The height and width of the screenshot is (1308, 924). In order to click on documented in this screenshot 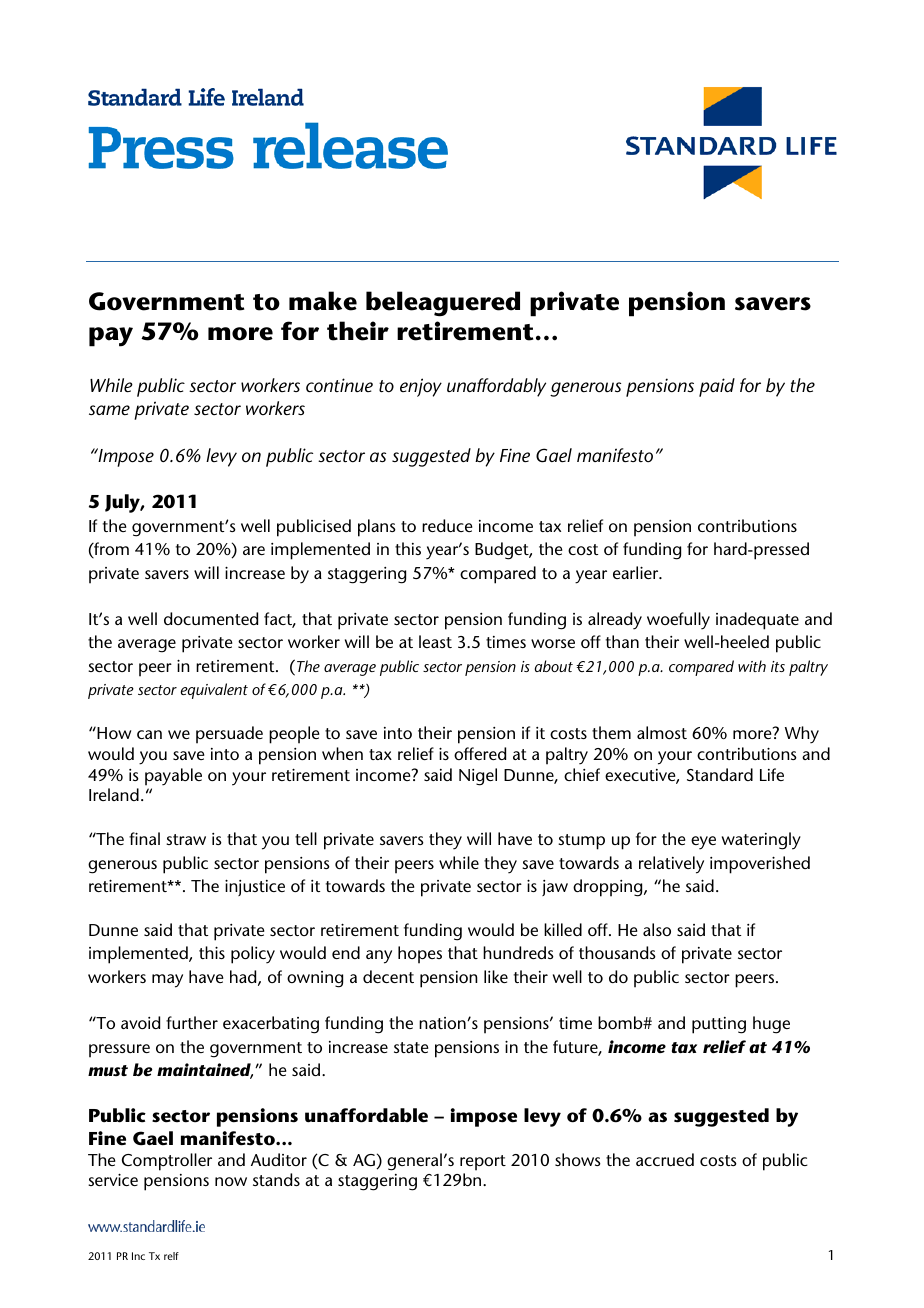, I will do `click(211, 618)`.
